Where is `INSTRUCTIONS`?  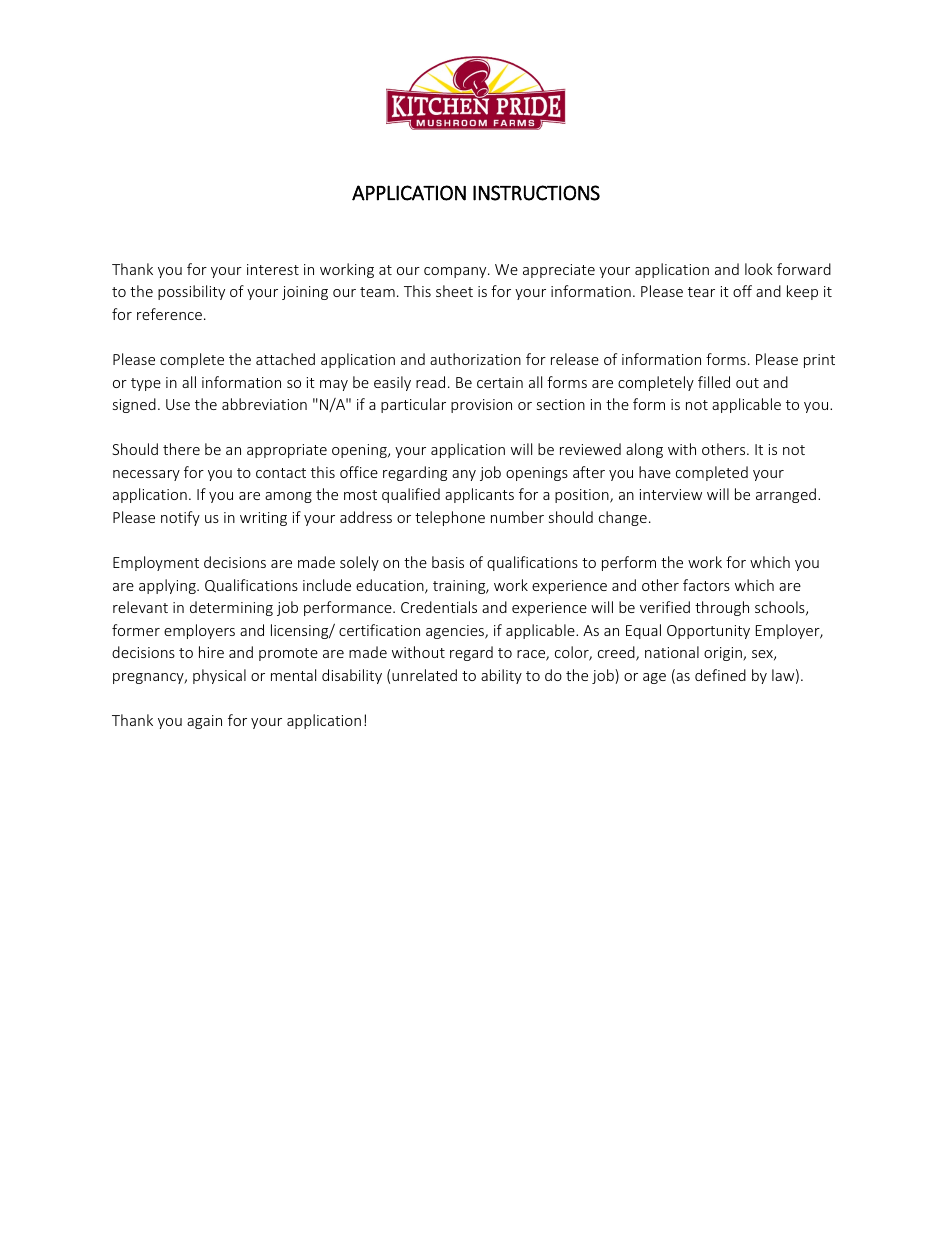 INSTRUCTIONS is located at coordinates (536, 193).
